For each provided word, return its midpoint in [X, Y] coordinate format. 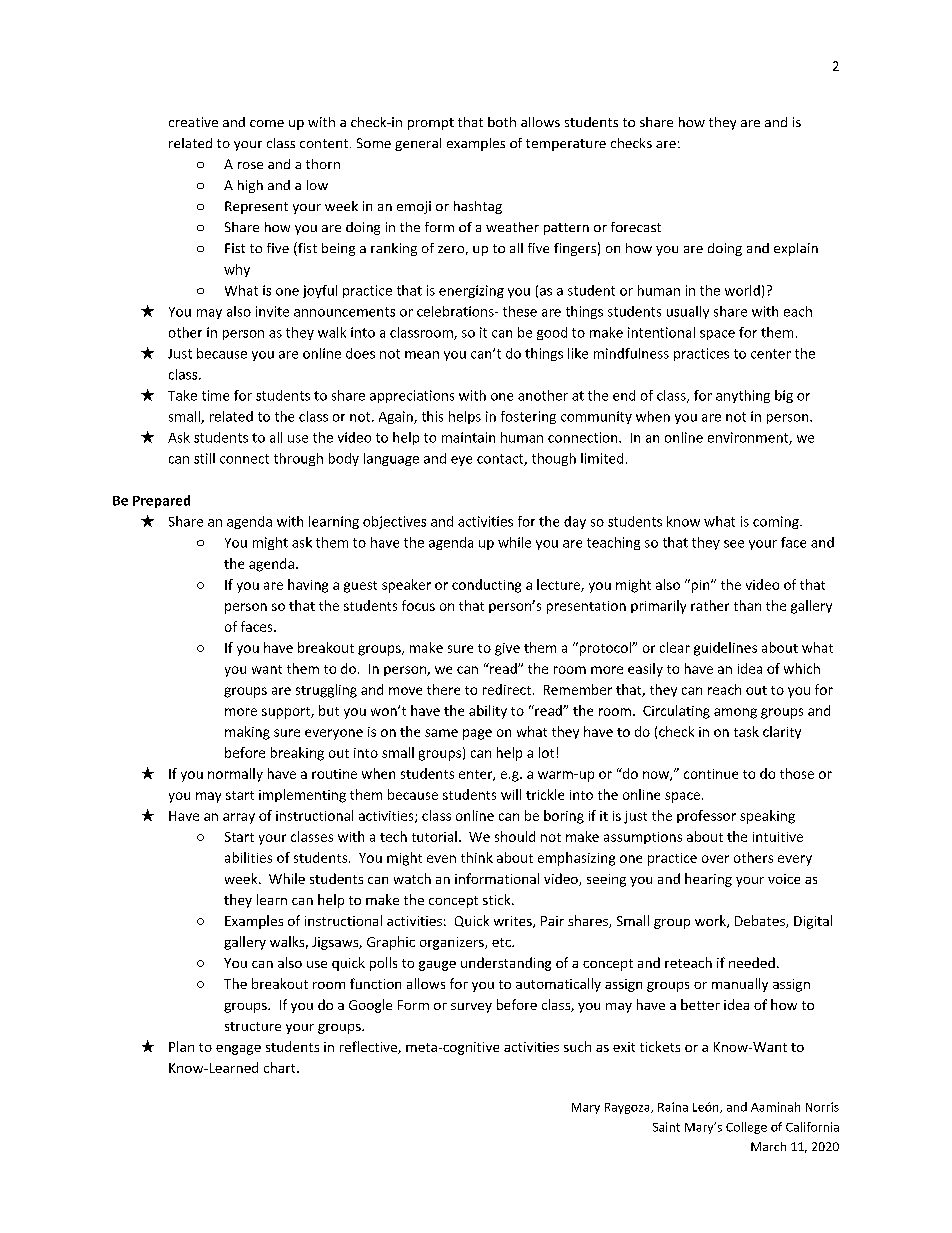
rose [250, 165]
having [308, 586]
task [746, 731]
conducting [486, 586]
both [502, 122]
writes [514, 922]
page [477, 734]
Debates [761, 921]
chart [281, 1067]
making [247, 733]
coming [777, 522]
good [552, 333]
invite [272, 311]
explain [796, 249]
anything [743, 396]
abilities [248, 857]
